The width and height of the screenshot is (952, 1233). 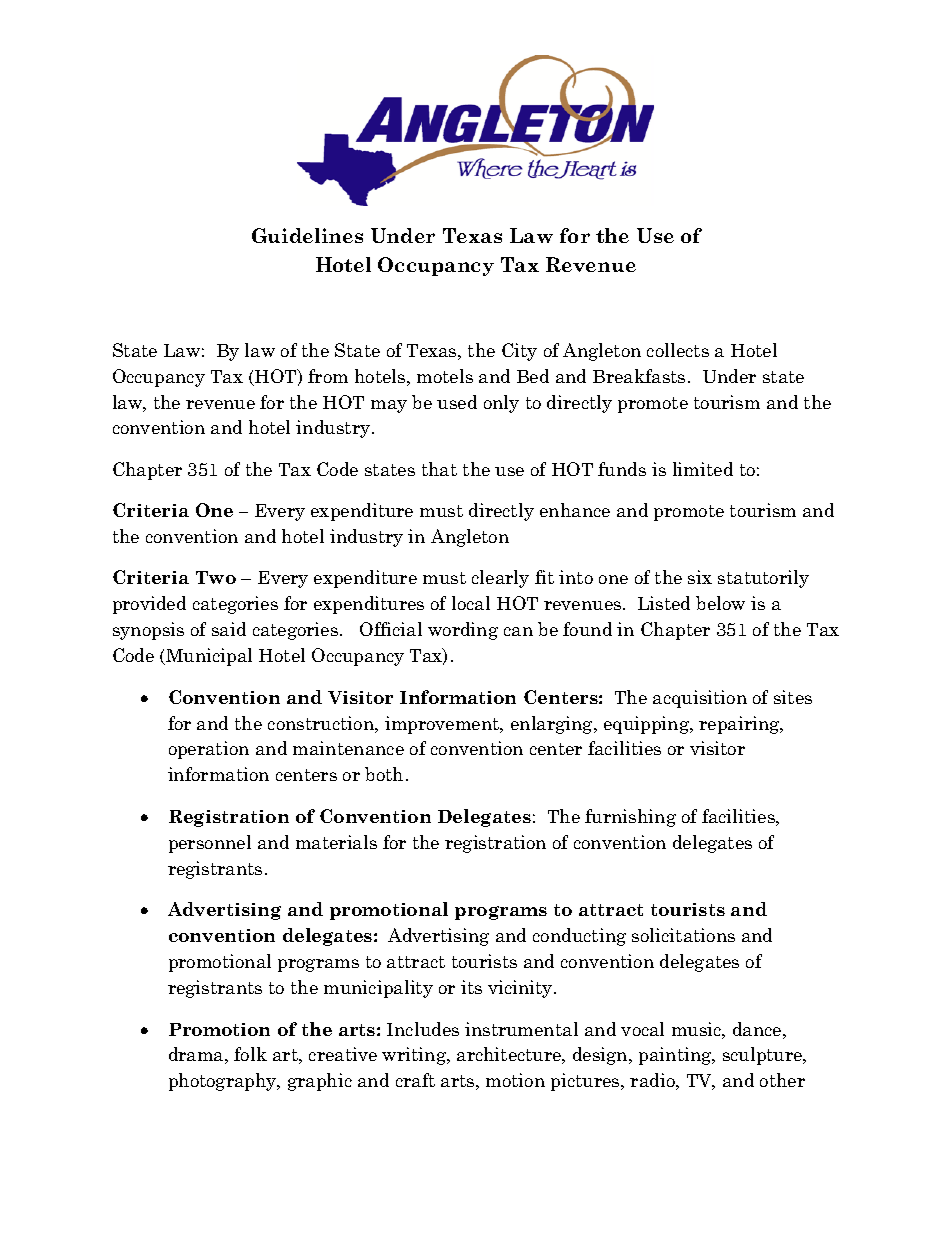 What do you see at coordinates (328, 376) in the screenshot?
I see `from` at bounding box center [328, 376].
